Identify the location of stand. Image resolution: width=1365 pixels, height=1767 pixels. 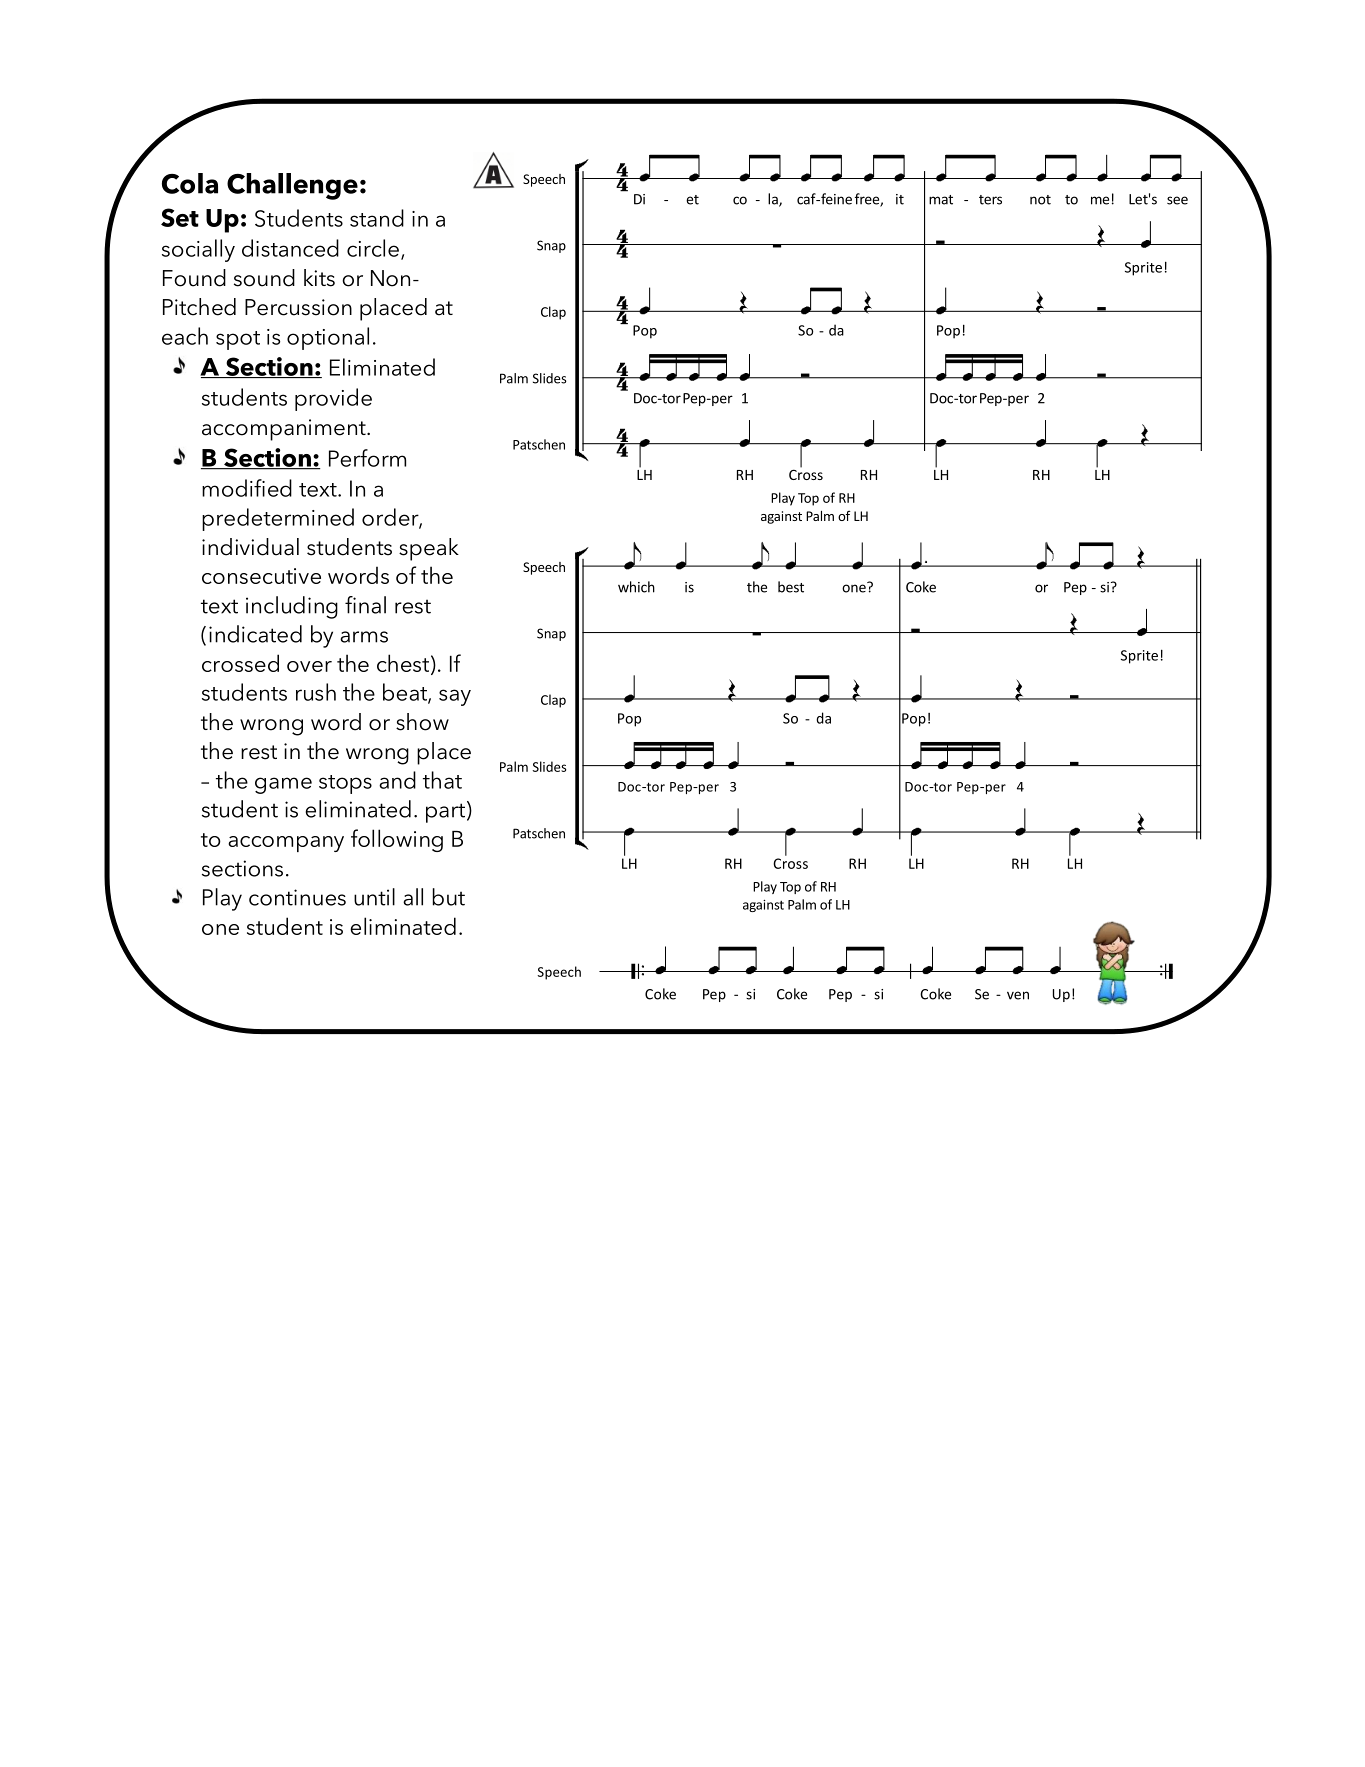
(377, 218).
